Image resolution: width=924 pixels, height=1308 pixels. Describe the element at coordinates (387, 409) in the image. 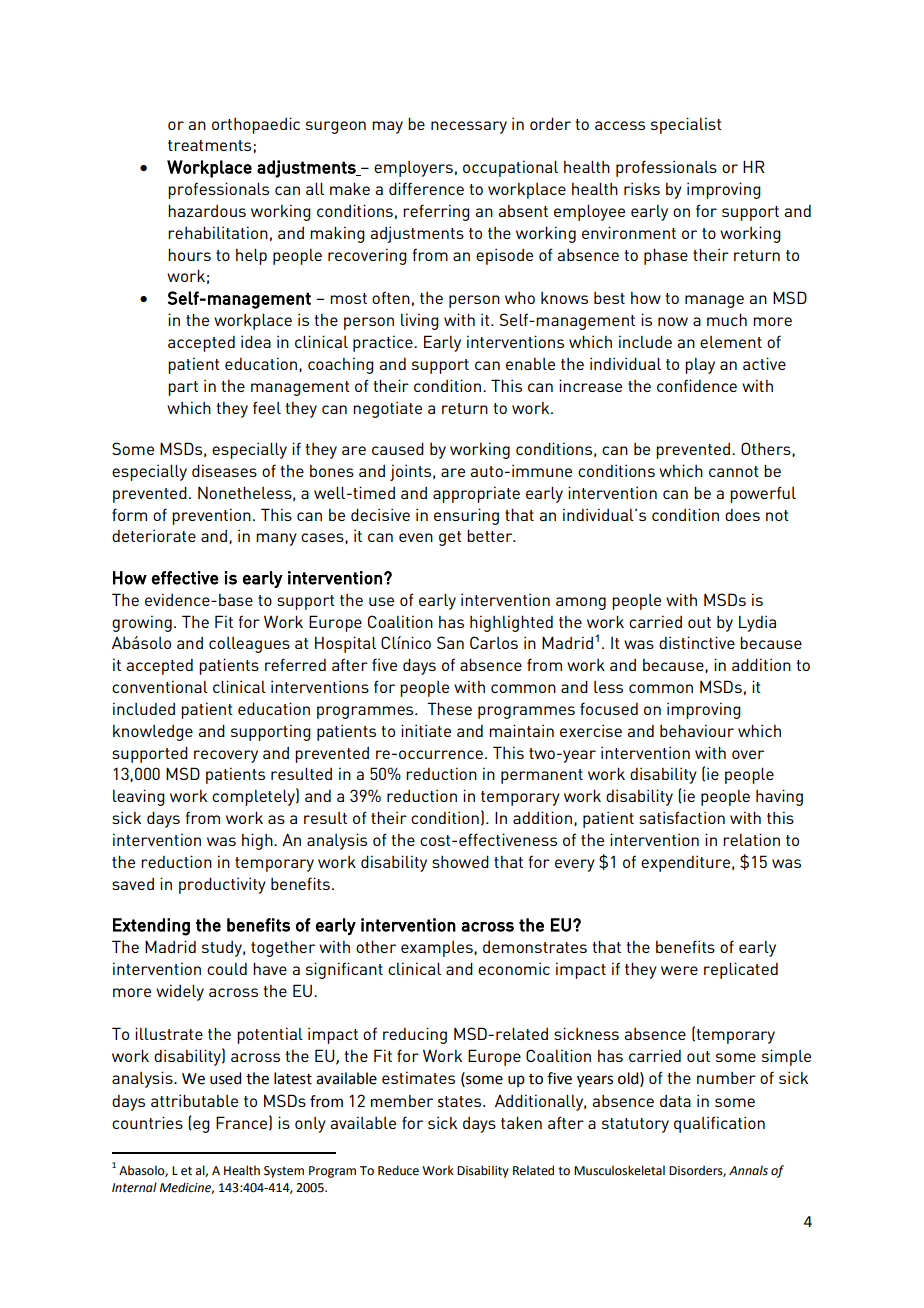

I see `negotiate` at that location.
